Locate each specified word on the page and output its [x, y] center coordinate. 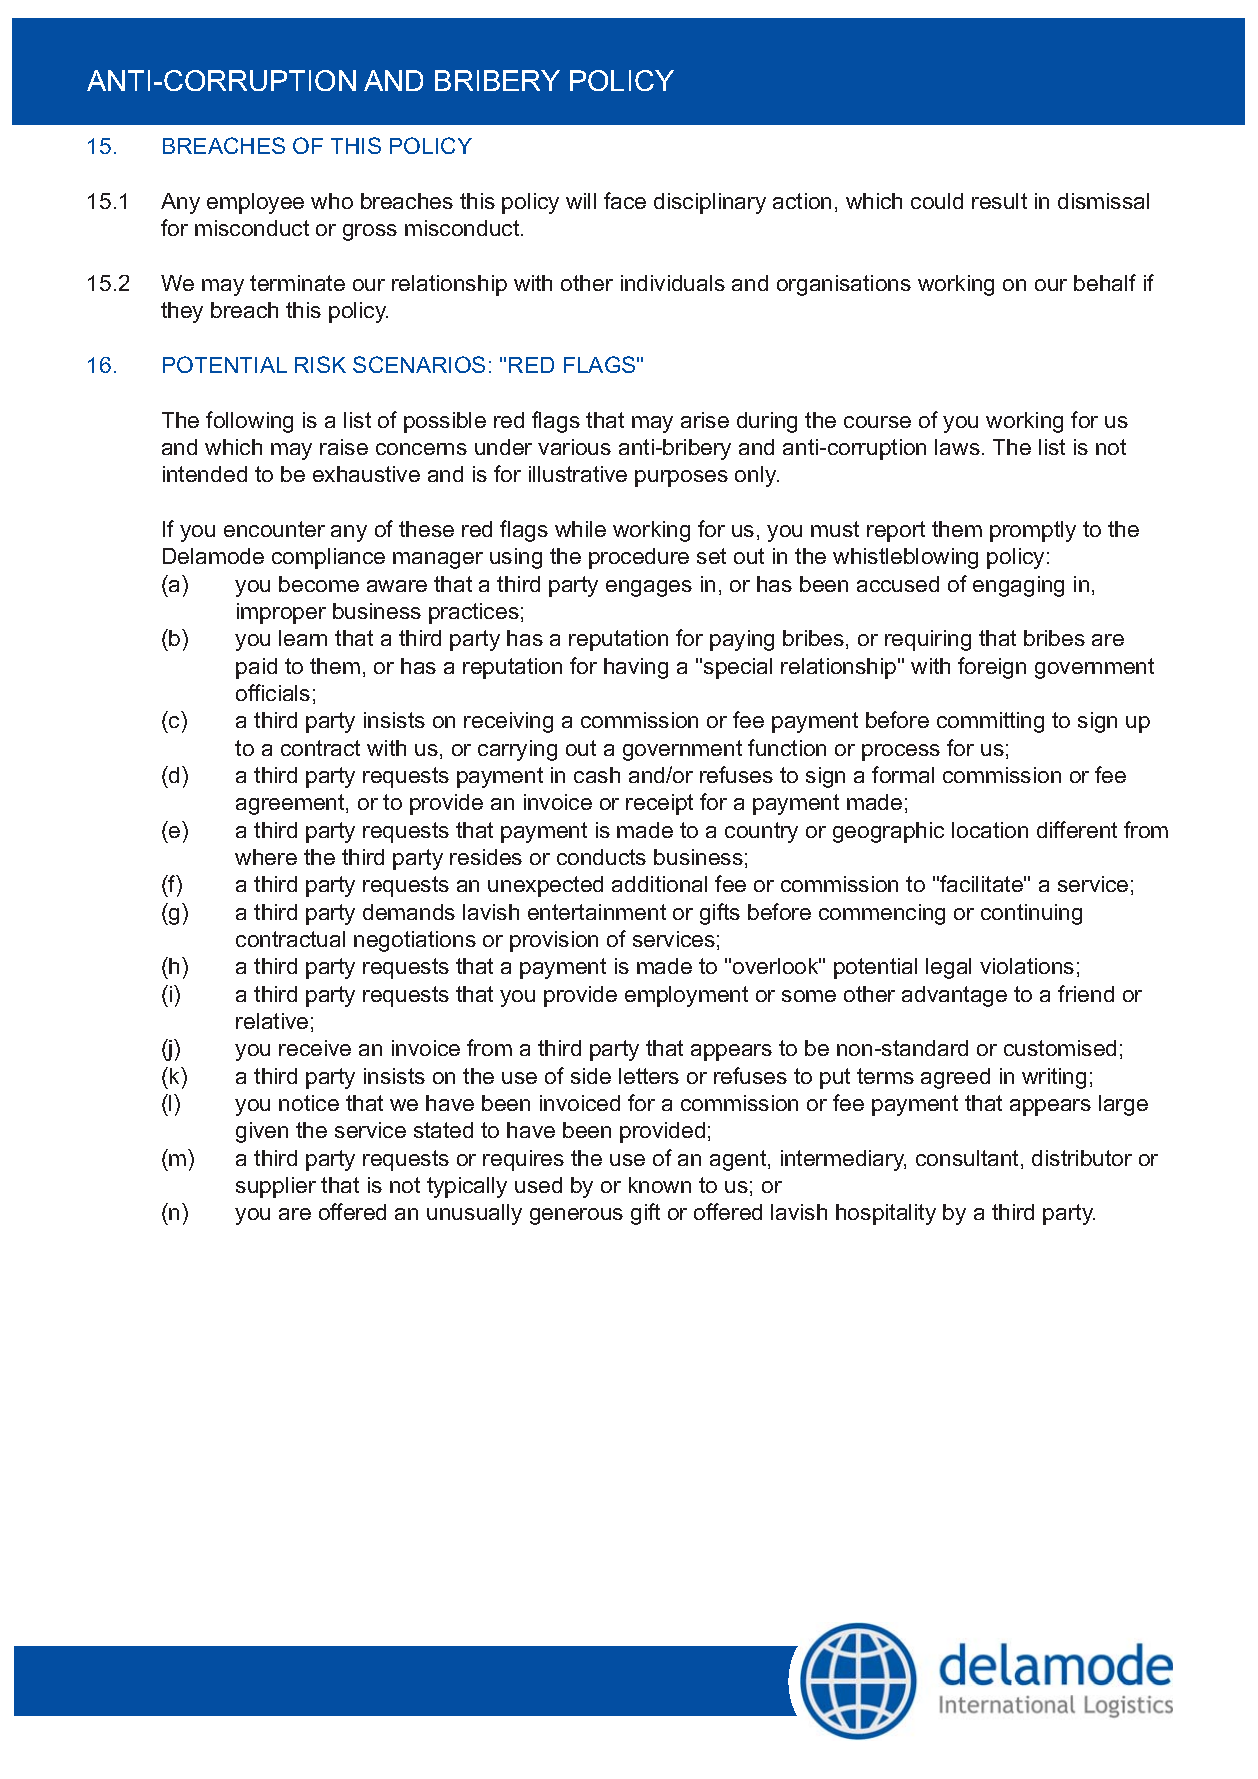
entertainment [597, 912]
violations [1027, 966]
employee [255, 203]
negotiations [415, 941]
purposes [681, 478]
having [636, 668]
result [999, 201]
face [625, 200]
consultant [969, 1159]
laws [957, 447]
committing [990, 722]
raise [344, 447]
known [660, 1185]
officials [273, 692]
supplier [276, 1187]
